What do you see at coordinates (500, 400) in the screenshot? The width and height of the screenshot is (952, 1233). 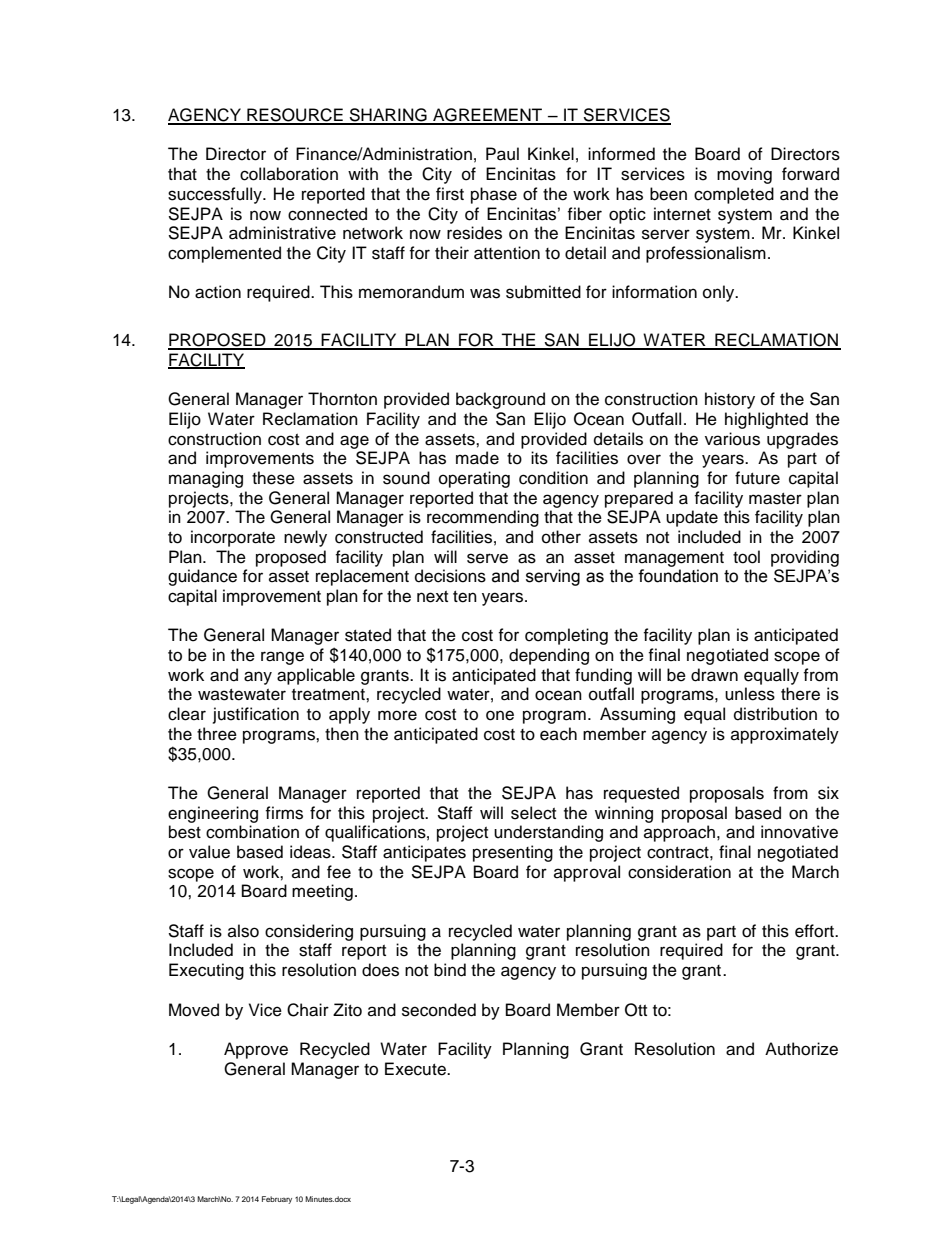 I see `background` at bounding box center [500, 400].
